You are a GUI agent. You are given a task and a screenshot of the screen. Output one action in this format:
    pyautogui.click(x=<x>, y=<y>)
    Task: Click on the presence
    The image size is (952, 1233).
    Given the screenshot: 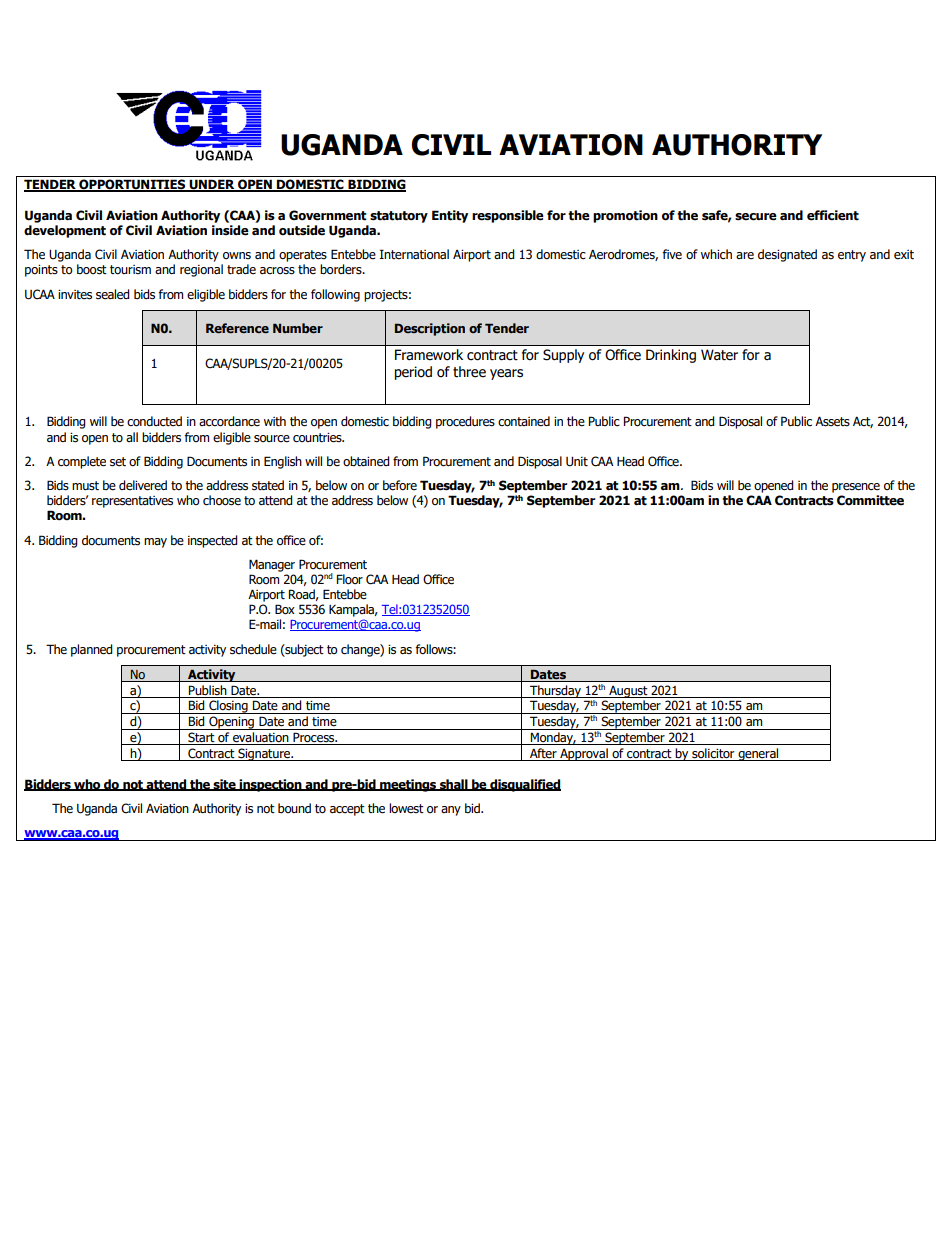 What is the action you would take?
    pyautogui.click(x=856, y=488)
